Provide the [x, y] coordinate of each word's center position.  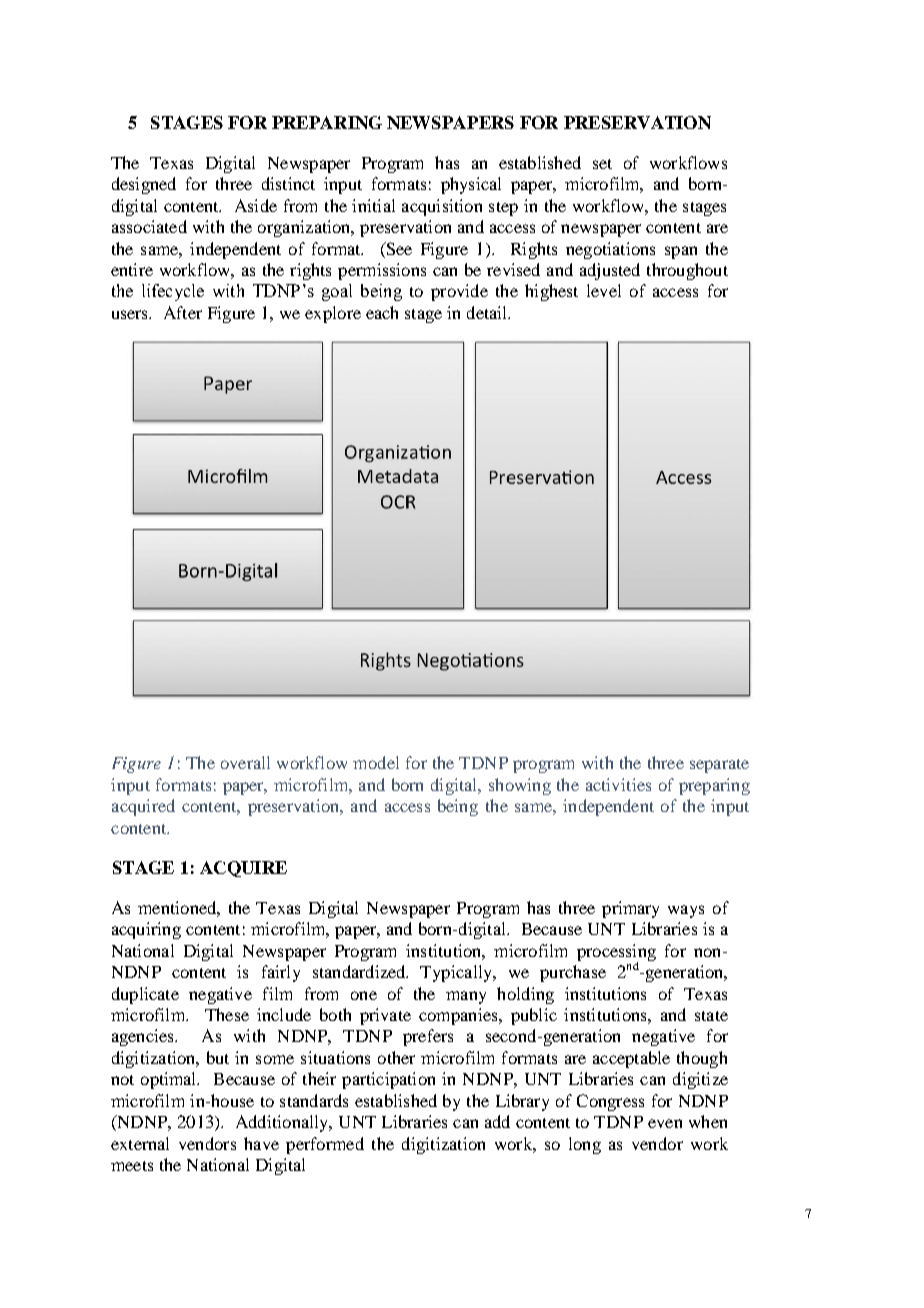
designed [144, 185]
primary [630, 909]
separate [719, 766]
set [602, 164]
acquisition [442, 207]
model [376, 762]
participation [388, 1080]
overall [245, 762]
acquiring [146, 930]
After [183, 312]
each [382, 312]
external [140, 1143]
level [604, 290]
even [665, 1123]
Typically [457, 973]
